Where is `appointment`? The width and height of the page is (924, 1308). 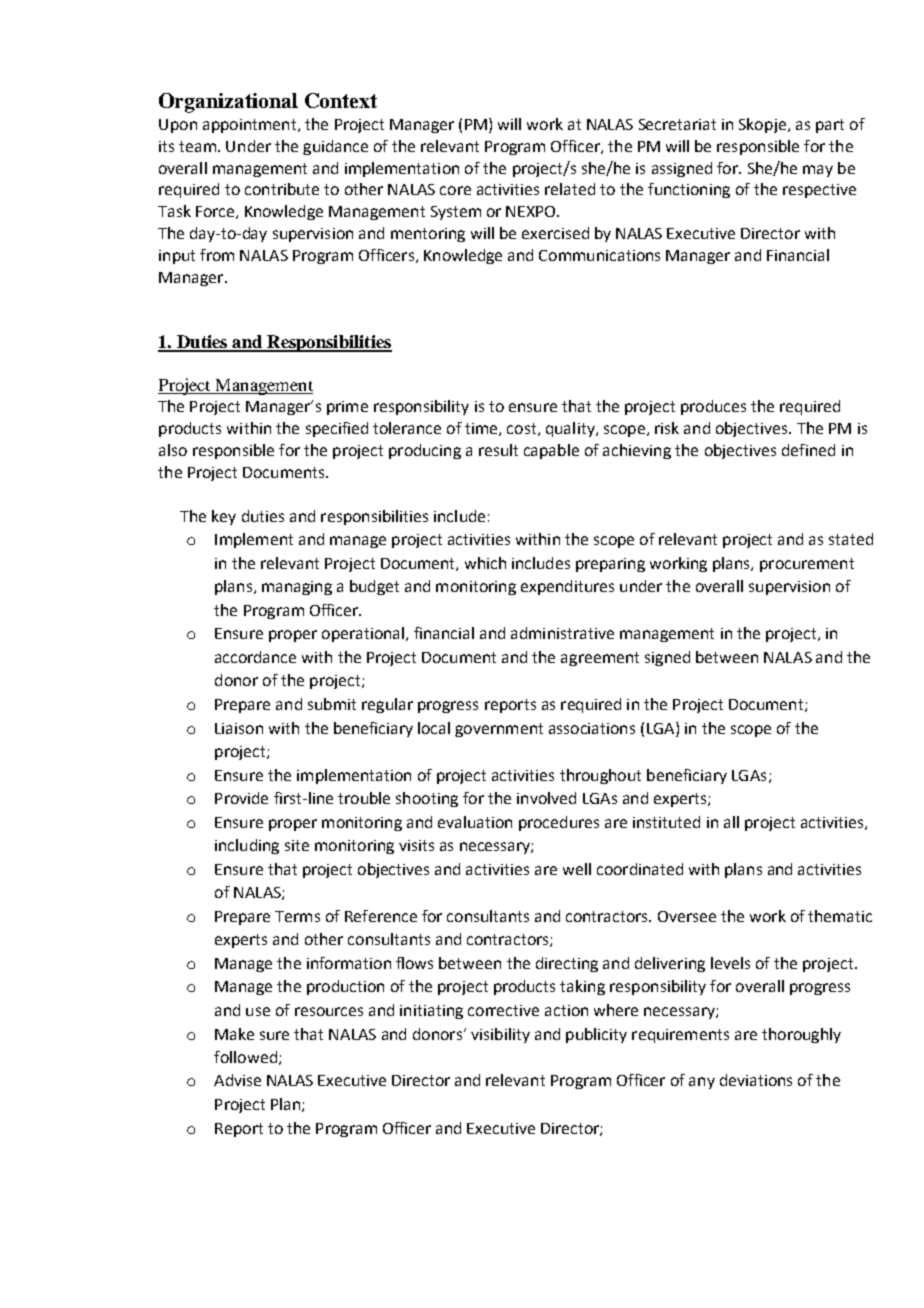 appointment is located at coordinates (251, 126).
